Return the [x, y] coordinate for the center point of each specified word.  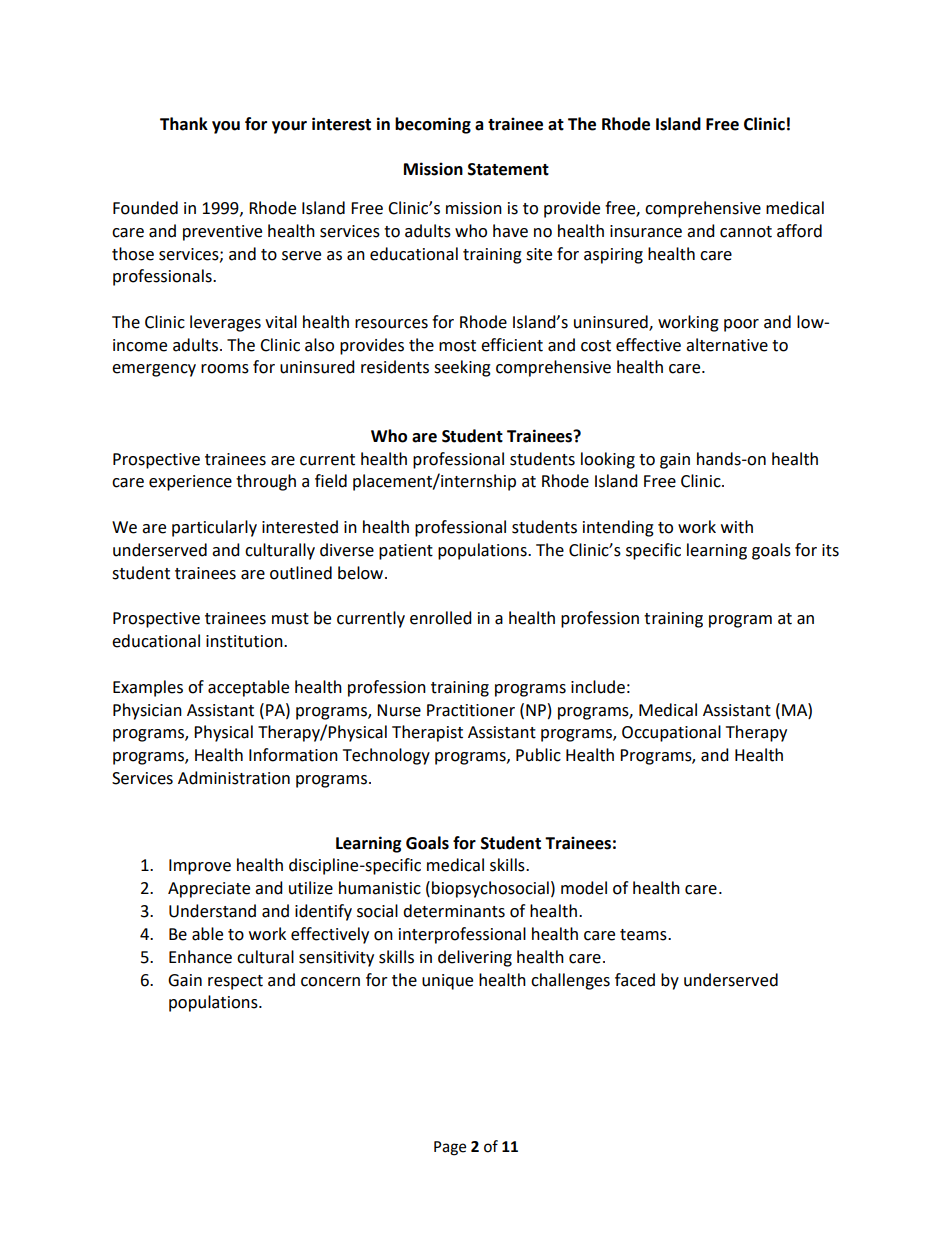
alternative [727, 345]
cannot [746, 232]
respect [235, 982]
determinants [454, 911]
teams [644, 935]
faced [635, 980]
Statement [508, 169]
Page [450, 1148]
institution [245, 641]
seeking [462, 368]
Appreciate [209, 890]
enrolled [441, 618]
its [830, 550]
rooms [225, 369]
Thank [184, 124]
